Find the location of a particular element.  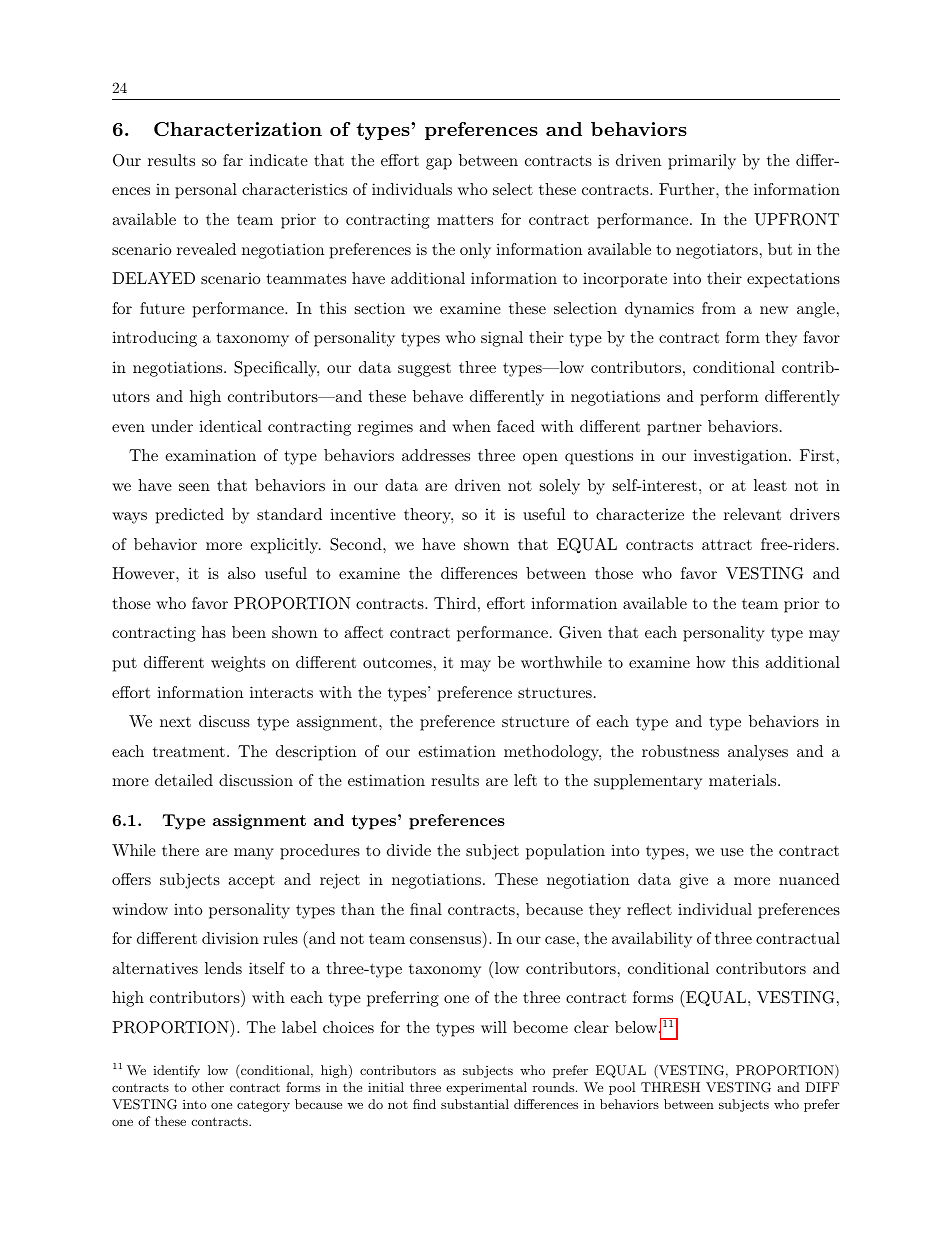

Third is located at coordinates (455, 603).
